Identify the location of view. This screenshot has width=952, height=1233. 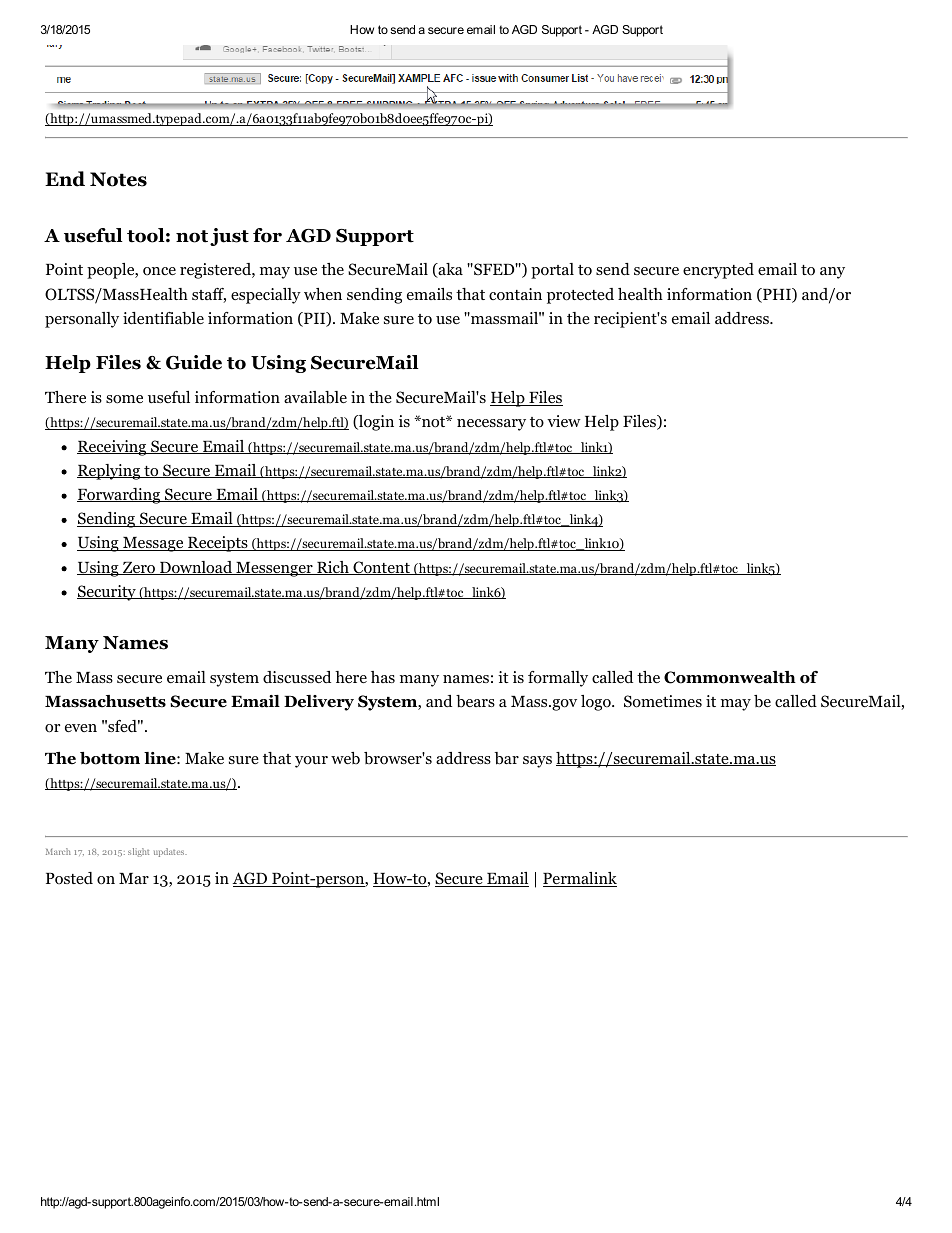
(564, 421).
